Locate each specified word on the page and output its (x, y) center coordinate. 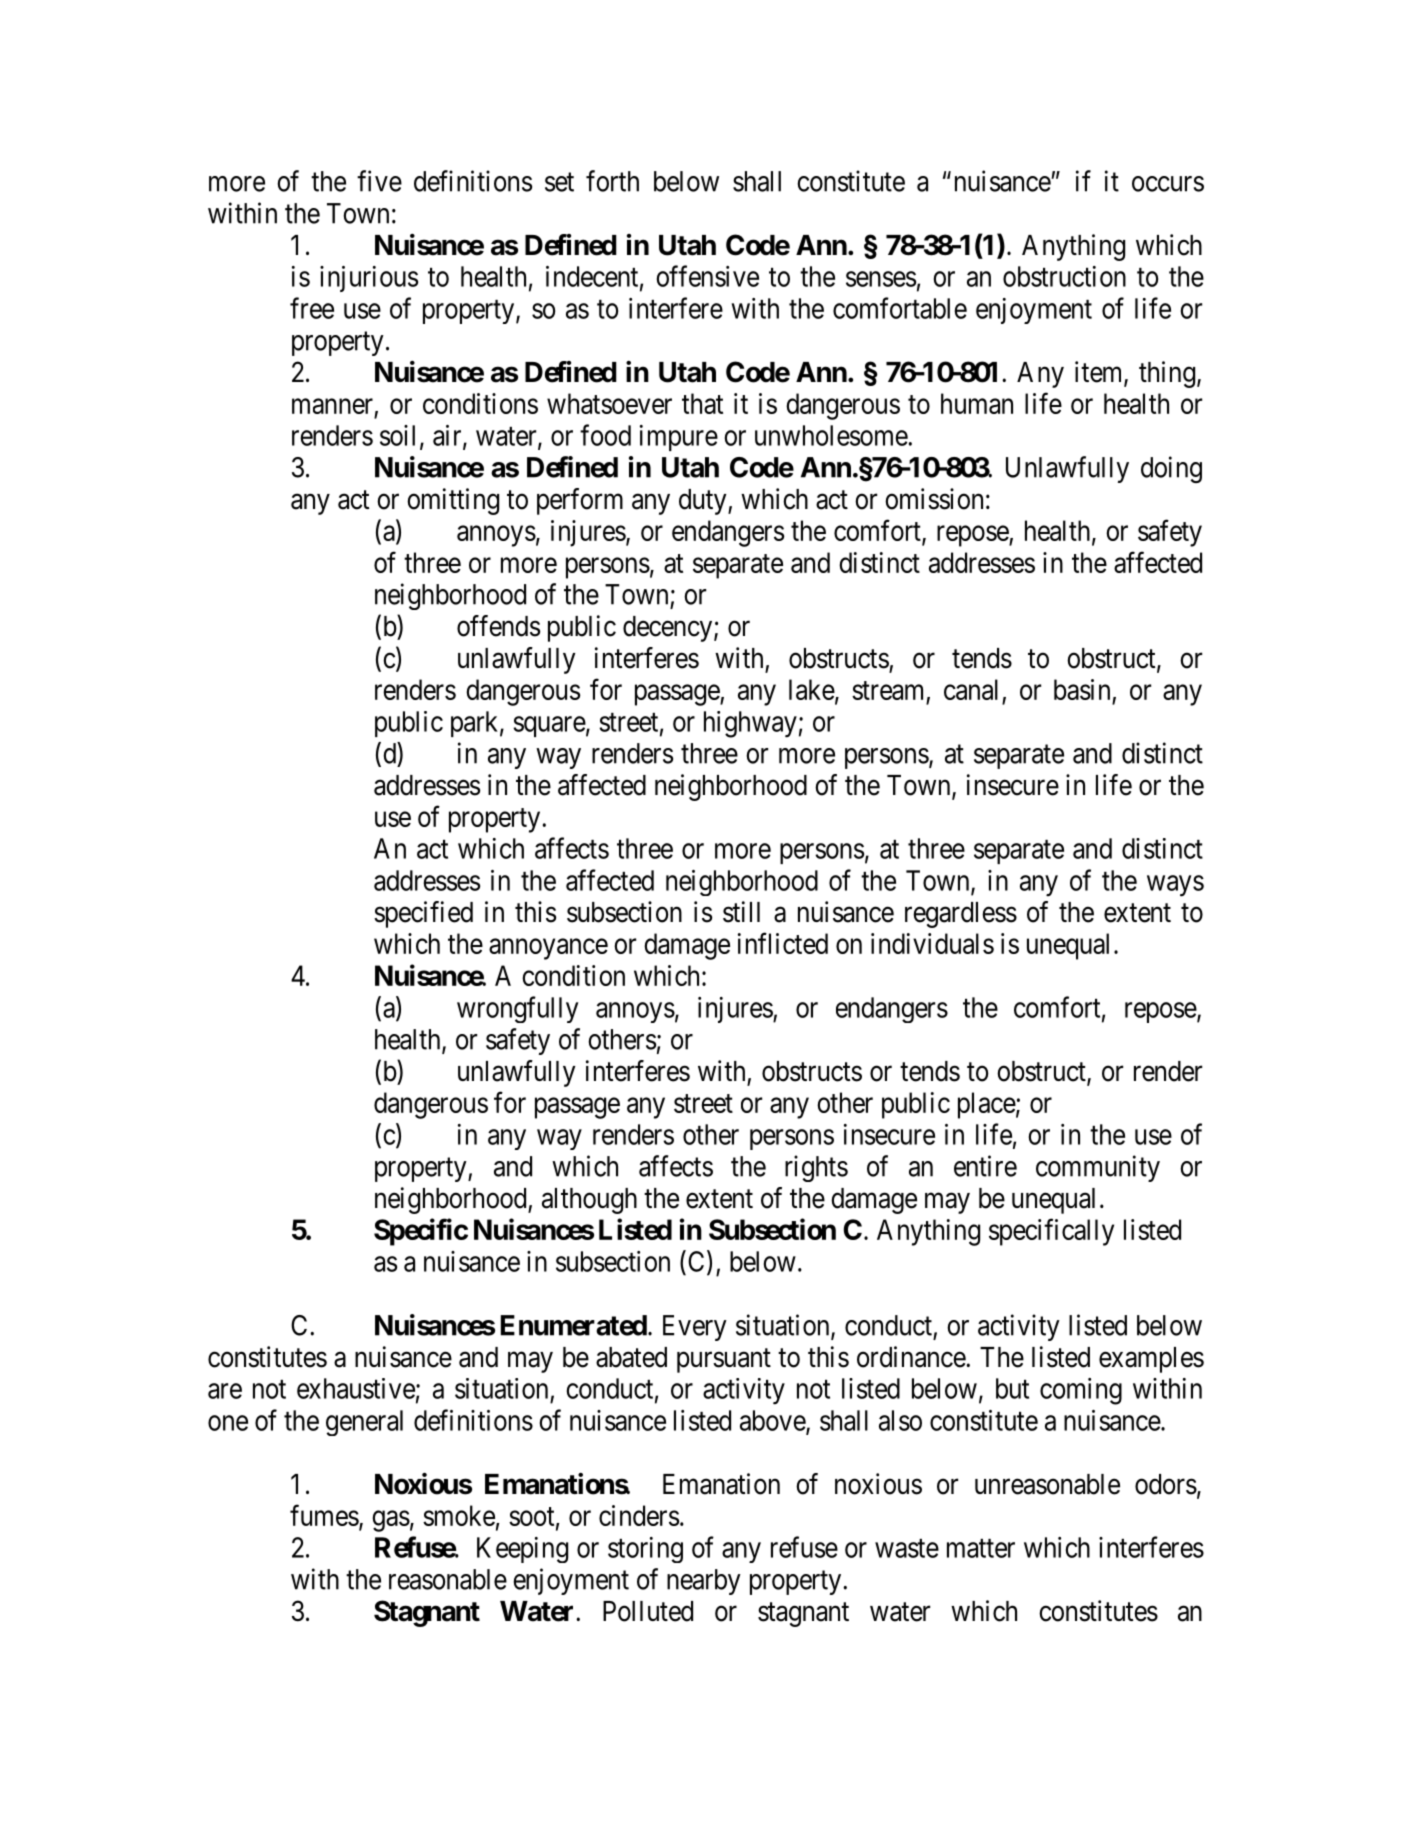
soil (397, 435)
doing (1171, 469)
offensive (708, 276)
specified (423, 914)
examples (1151, 1360)
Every (695, 1328)
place (987, 1105)
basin (1082, 689)
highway (750, 724)
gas (391, 1521)
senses (881, 279)
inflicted (783, 943)
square (549, 726)
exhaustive (356, 1388)
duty (704, 502)
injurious (369, 279)
